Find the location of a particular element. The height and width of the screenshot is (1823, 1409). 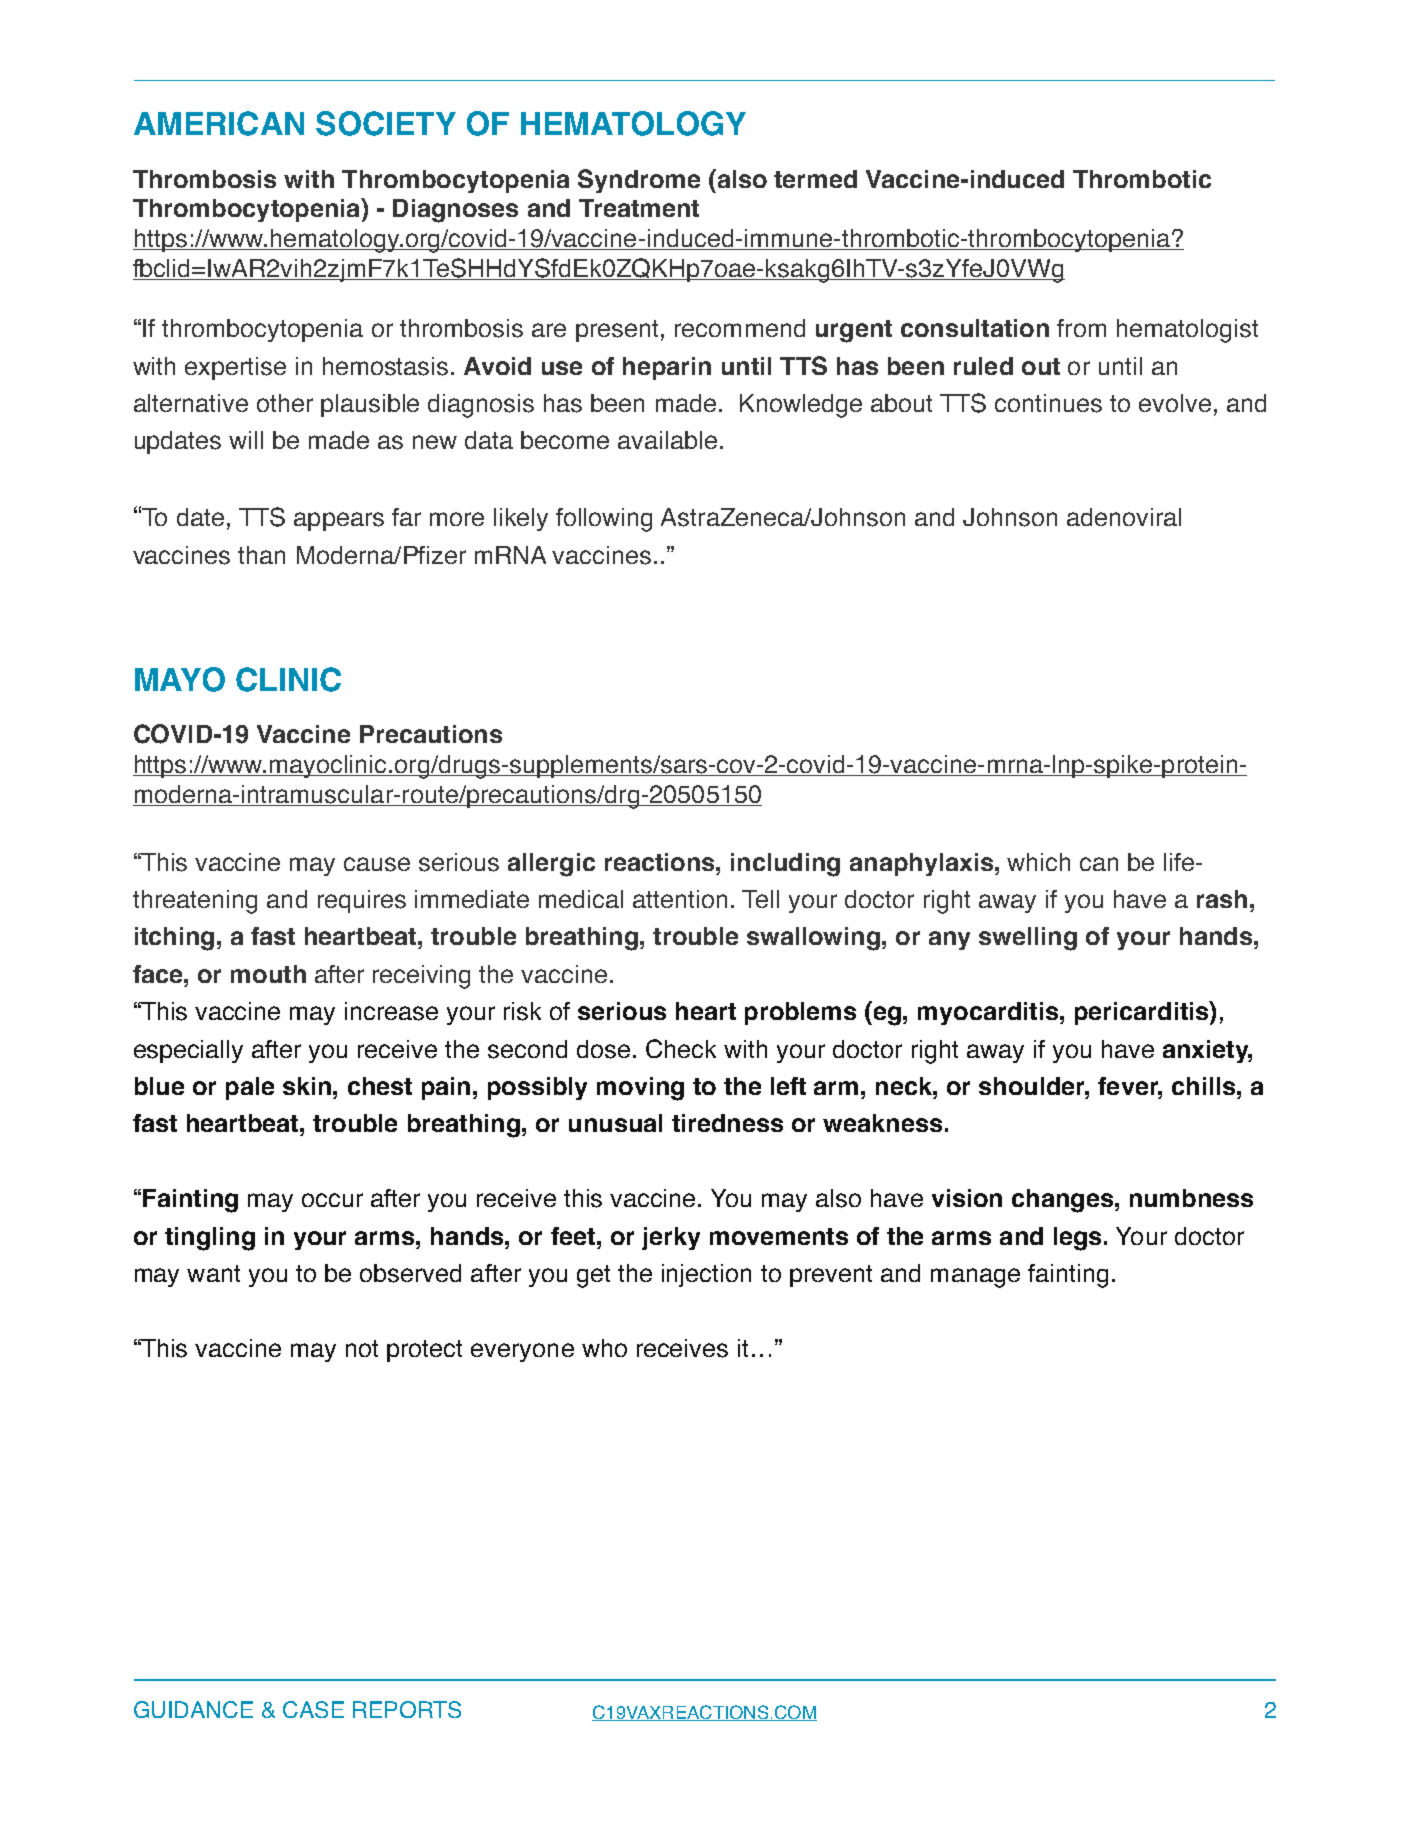

requires is located at coordinates (362, 901).
